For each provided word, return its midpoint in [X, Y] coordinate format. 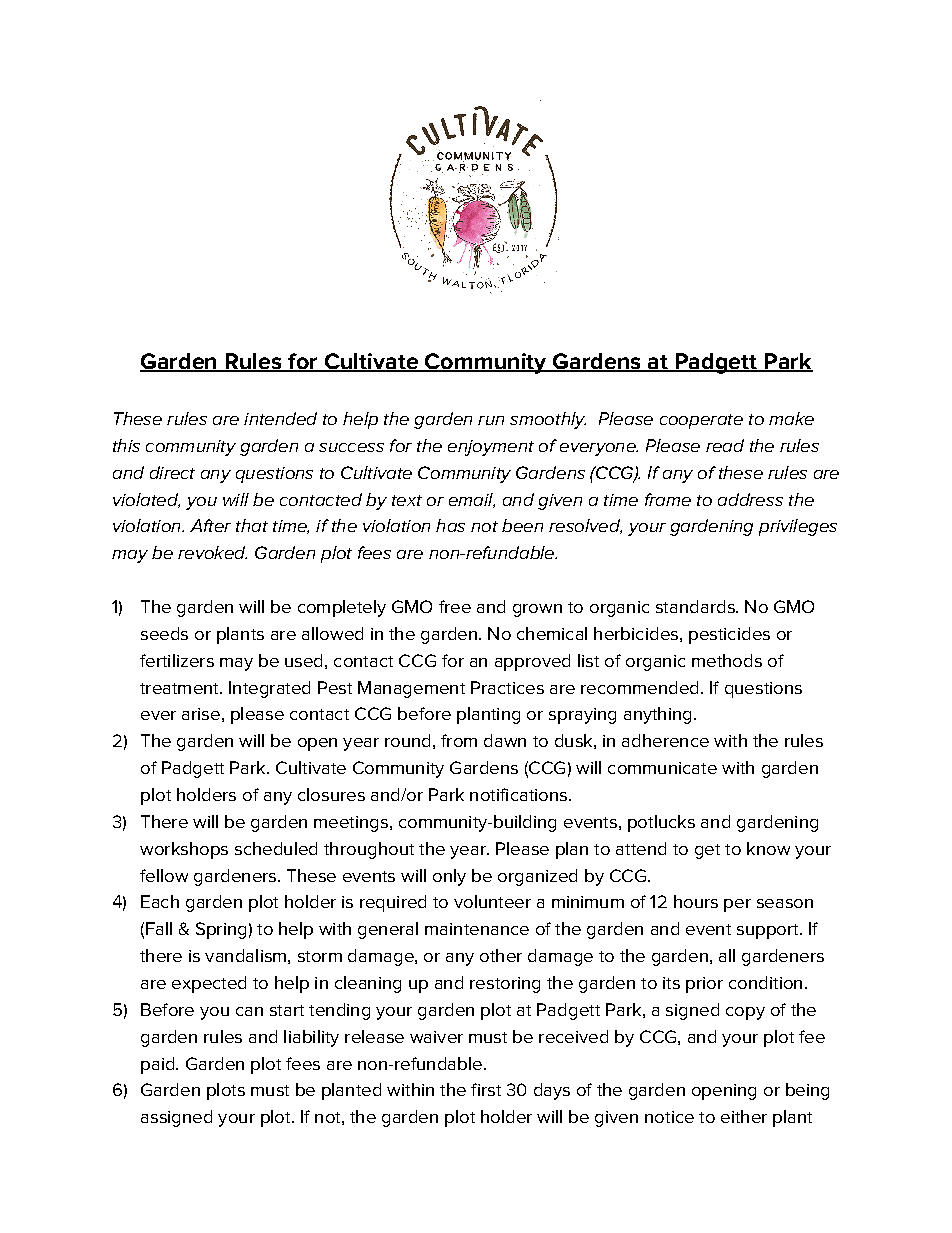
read [725, 445]
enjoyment [491, 448]
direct [172, 472]
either [744, 1116]
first [486, 1089]
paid [159, 1065]
